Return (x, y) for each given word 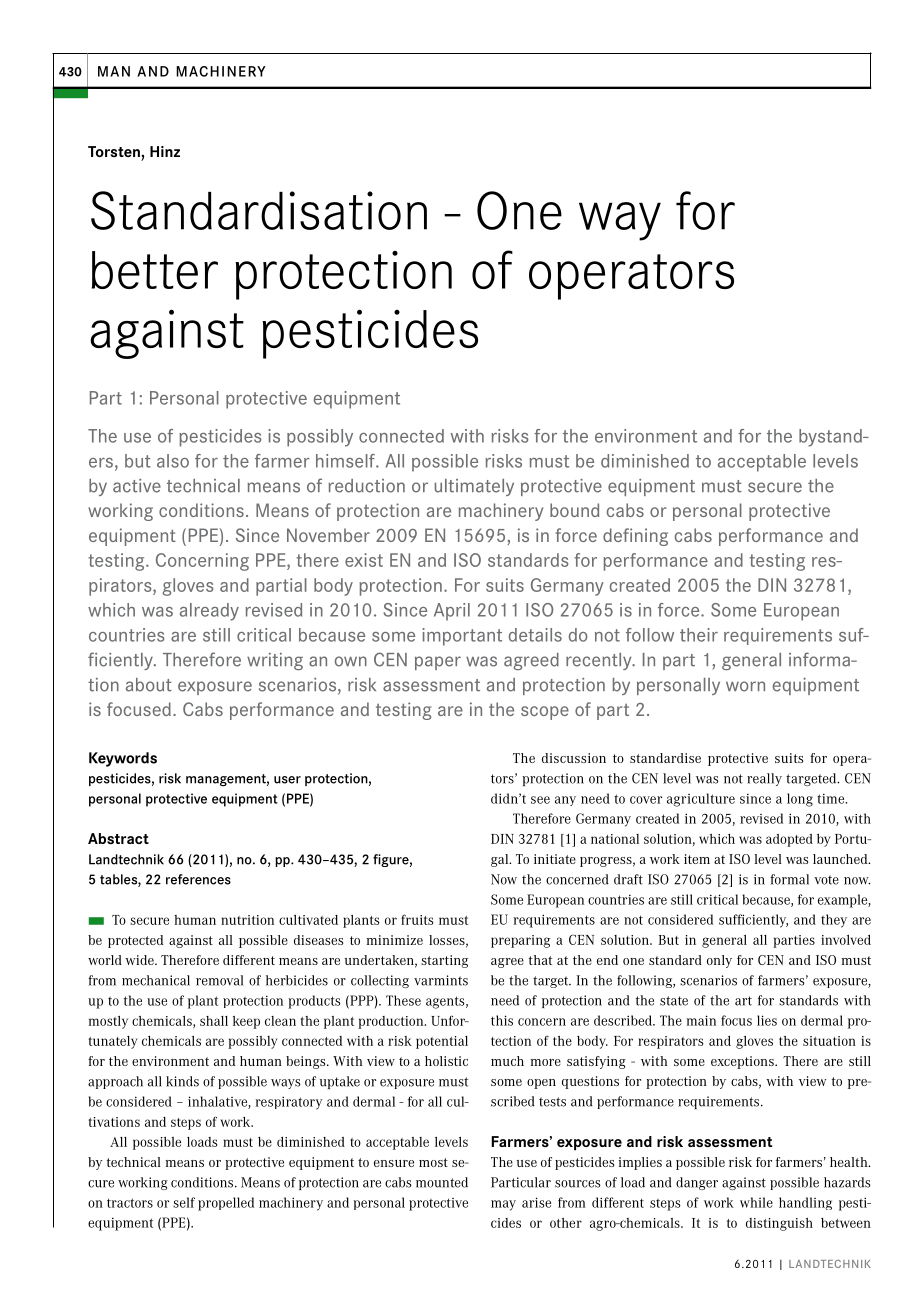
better (155, 270)
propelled (226, 1204)
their (699, 635)
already (209, 612)
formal (789, 879)
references (198, 879)
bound (574, 510)
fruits (417, 919)
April (452, 612)
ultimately (474, 487)
